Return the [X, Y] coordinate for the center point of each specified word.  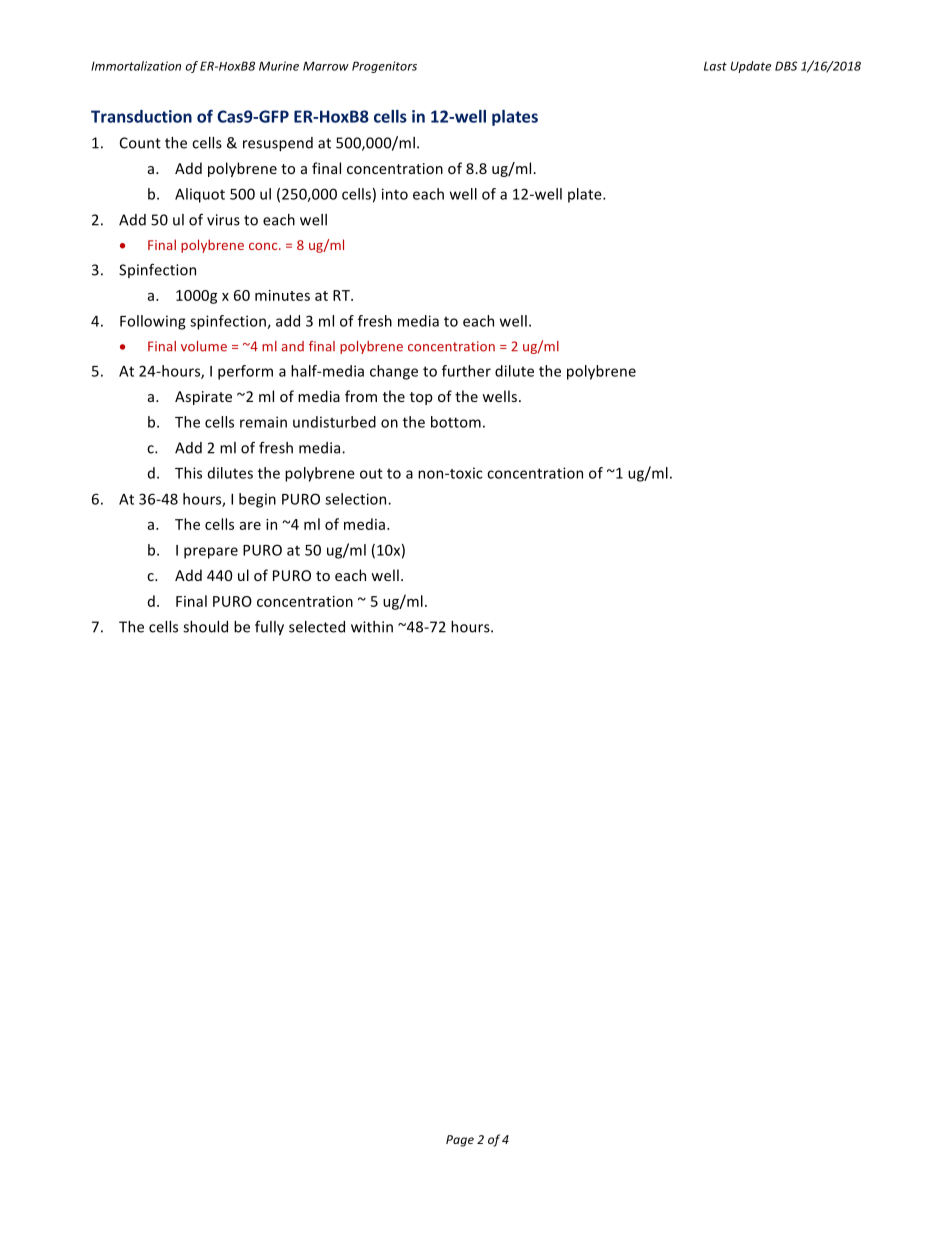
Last [715, 66]
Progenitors [384, 67]
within [372, 627]
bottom [456, 422]
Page [460, 1141]
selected [317, 627]
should [205, 627]
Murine [279, 66]
